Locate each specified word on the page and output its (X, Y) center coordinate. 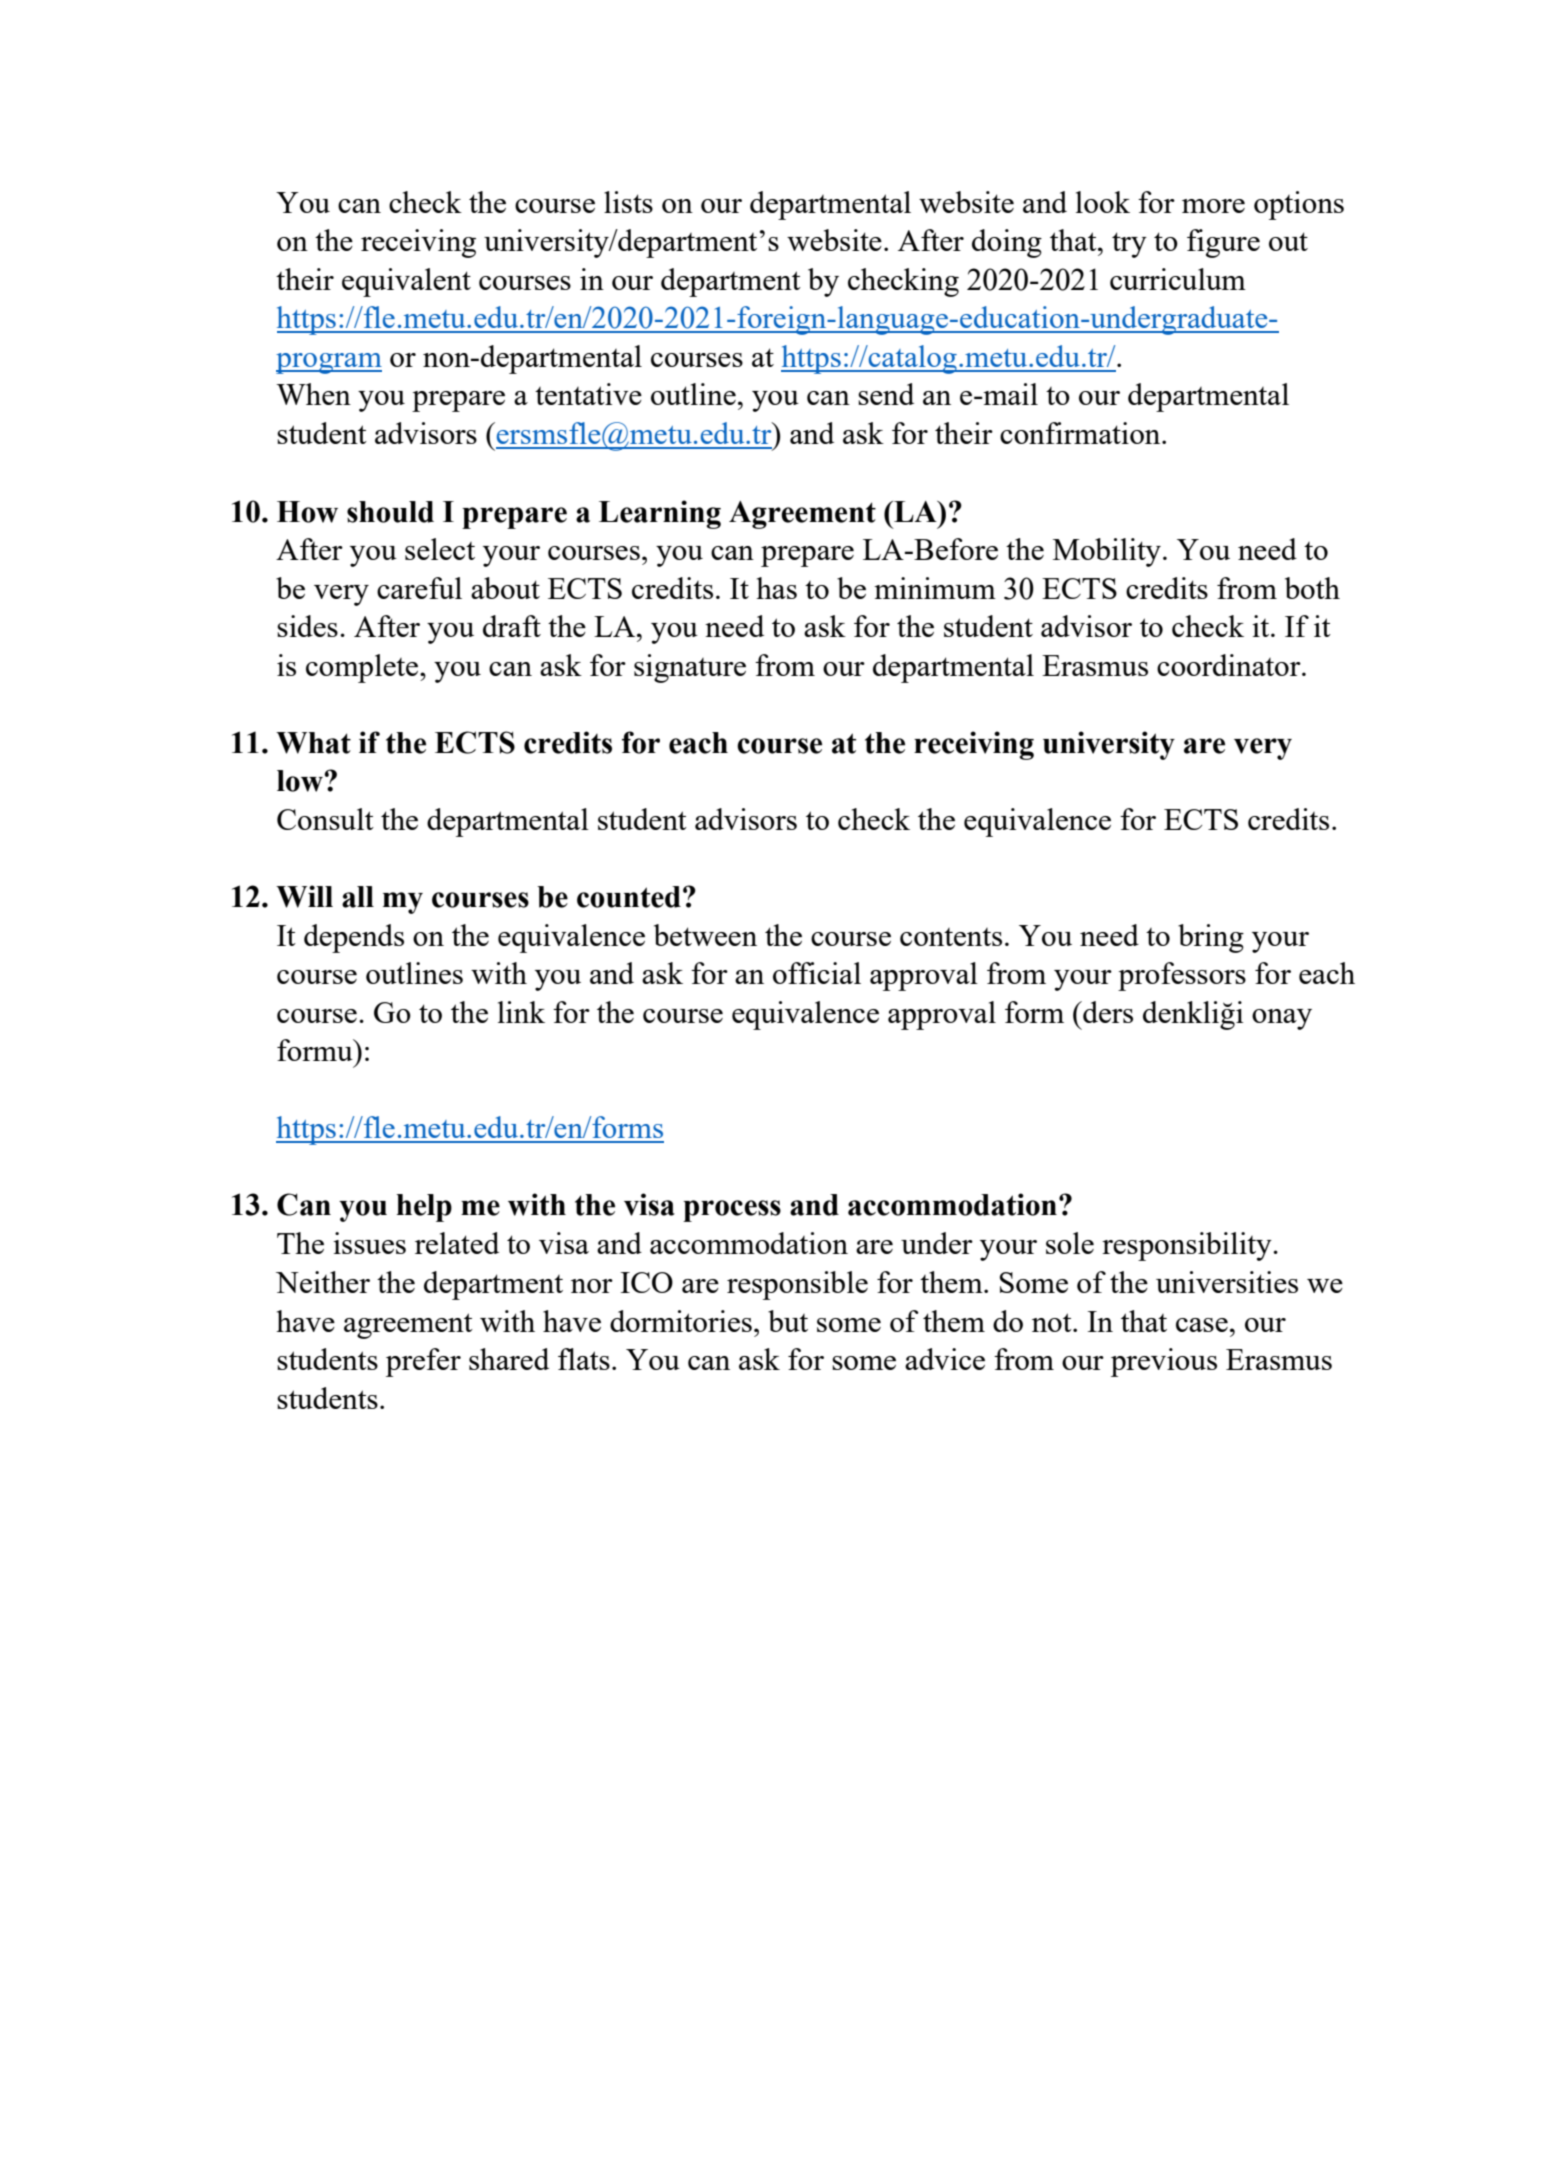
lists (628, 202)
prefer (423, 1362)
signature (690, 668)
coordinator (1230, 665)
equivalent (406, 282)
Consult (325, 819)
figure (1223, 243)
